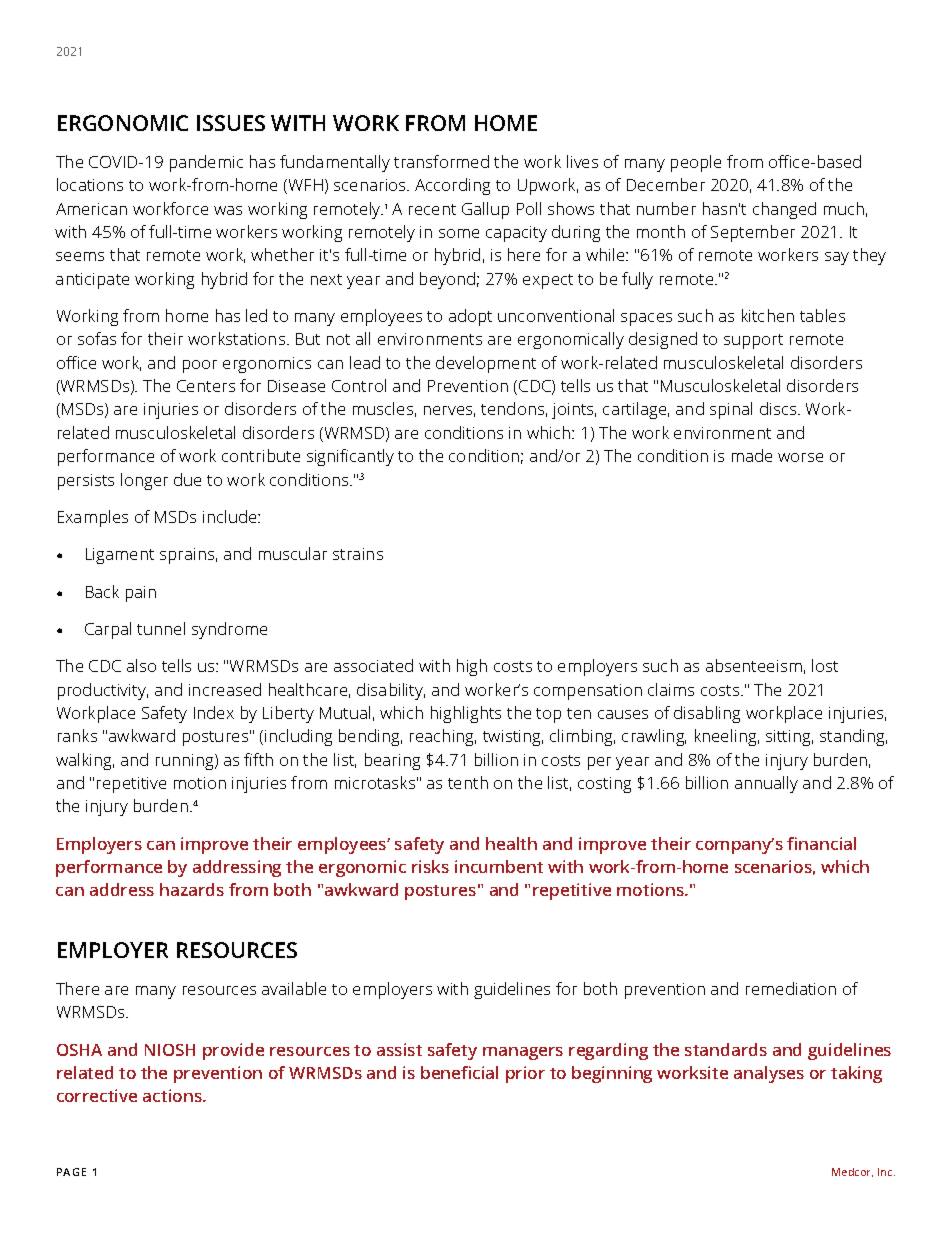 This screenshot has width=952, height=1233. I want to click on pandemic, so click(206, 163).
